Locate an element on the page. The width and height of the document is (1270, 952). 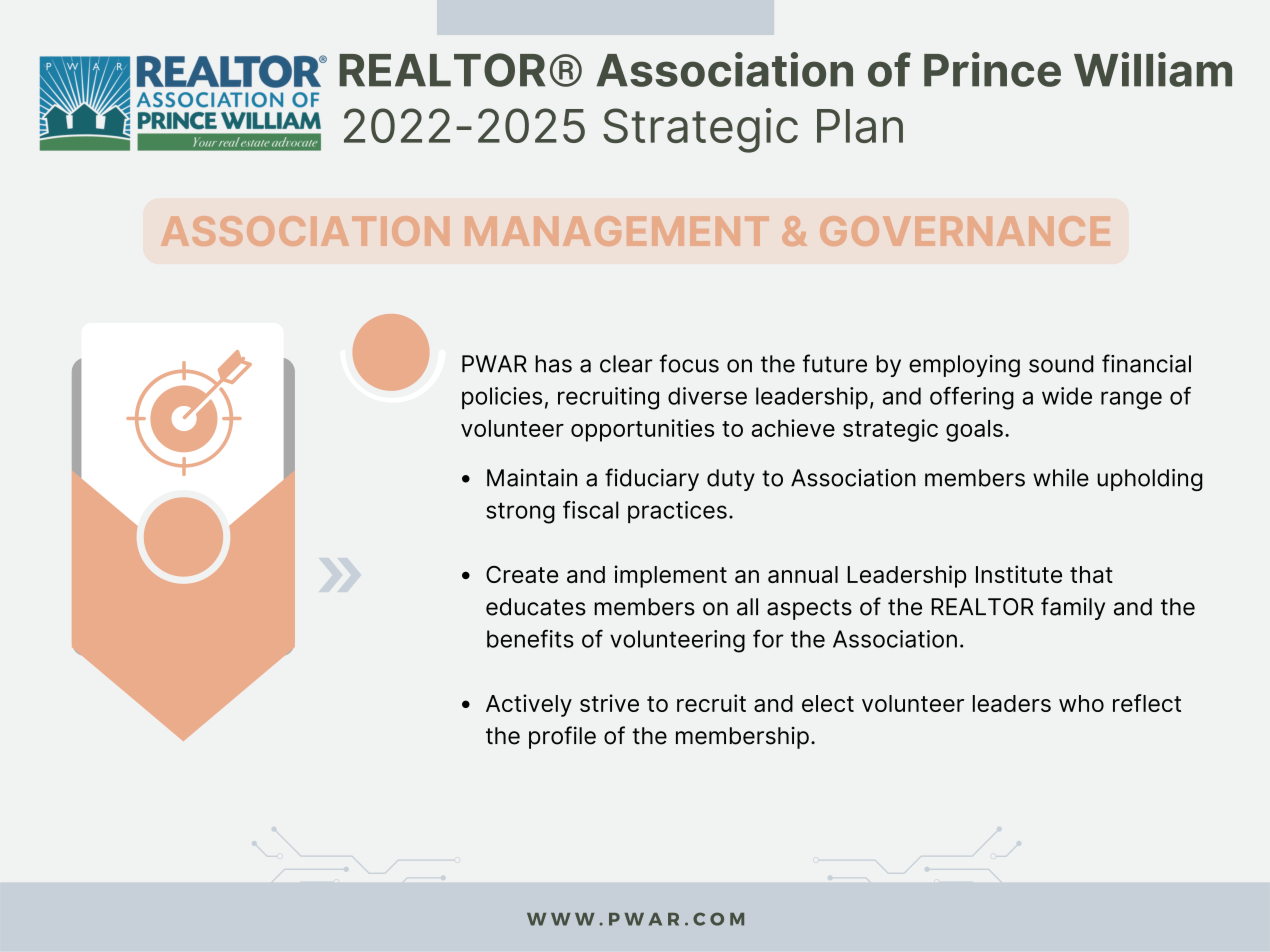
has is located at coordinates (553, 364).
